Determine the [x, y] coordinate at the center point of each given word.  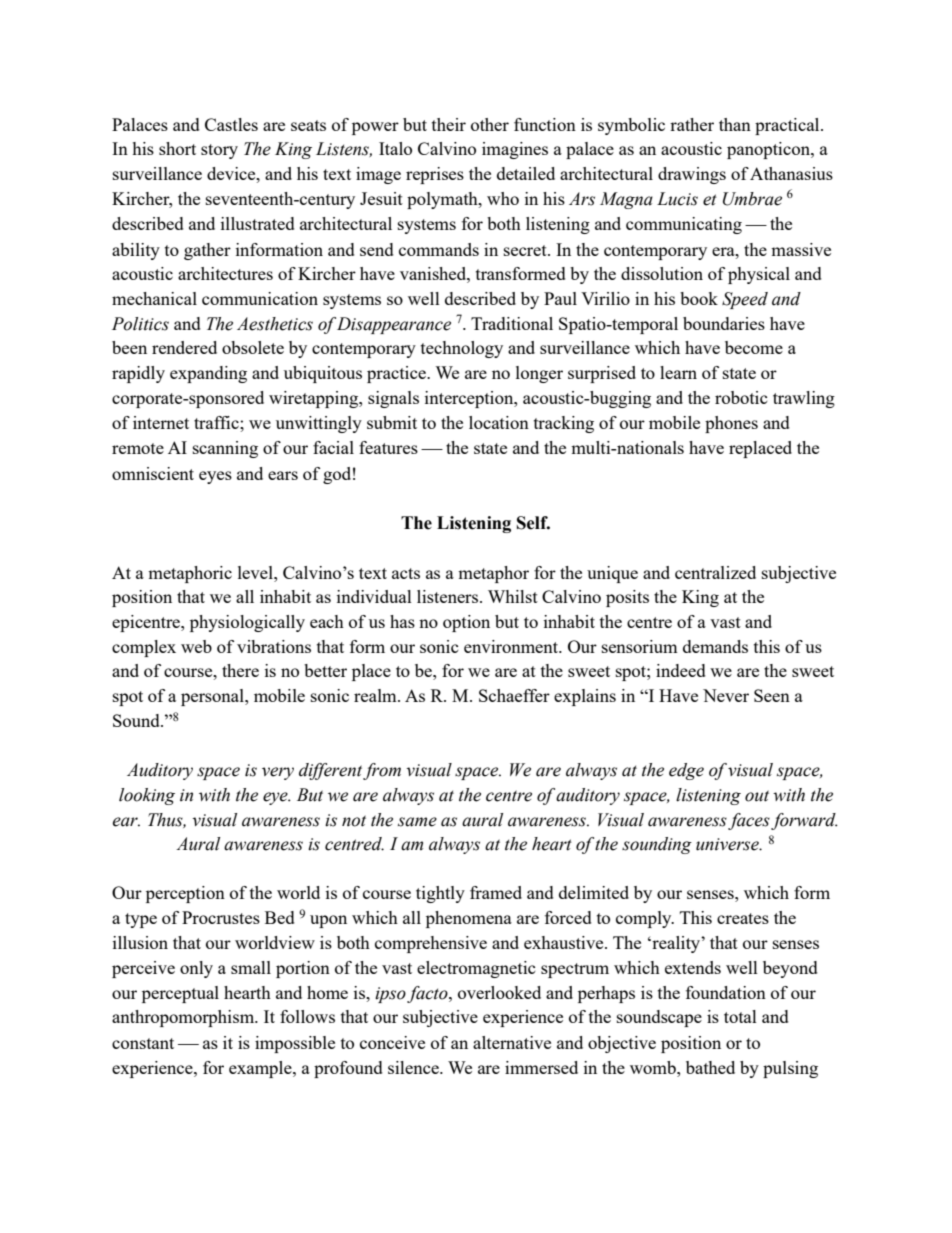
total [740, 1016]
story [219, 151]
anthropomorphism [184, 1018]
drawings [692, 175]
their [449, 124]
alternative [512, 1042]
